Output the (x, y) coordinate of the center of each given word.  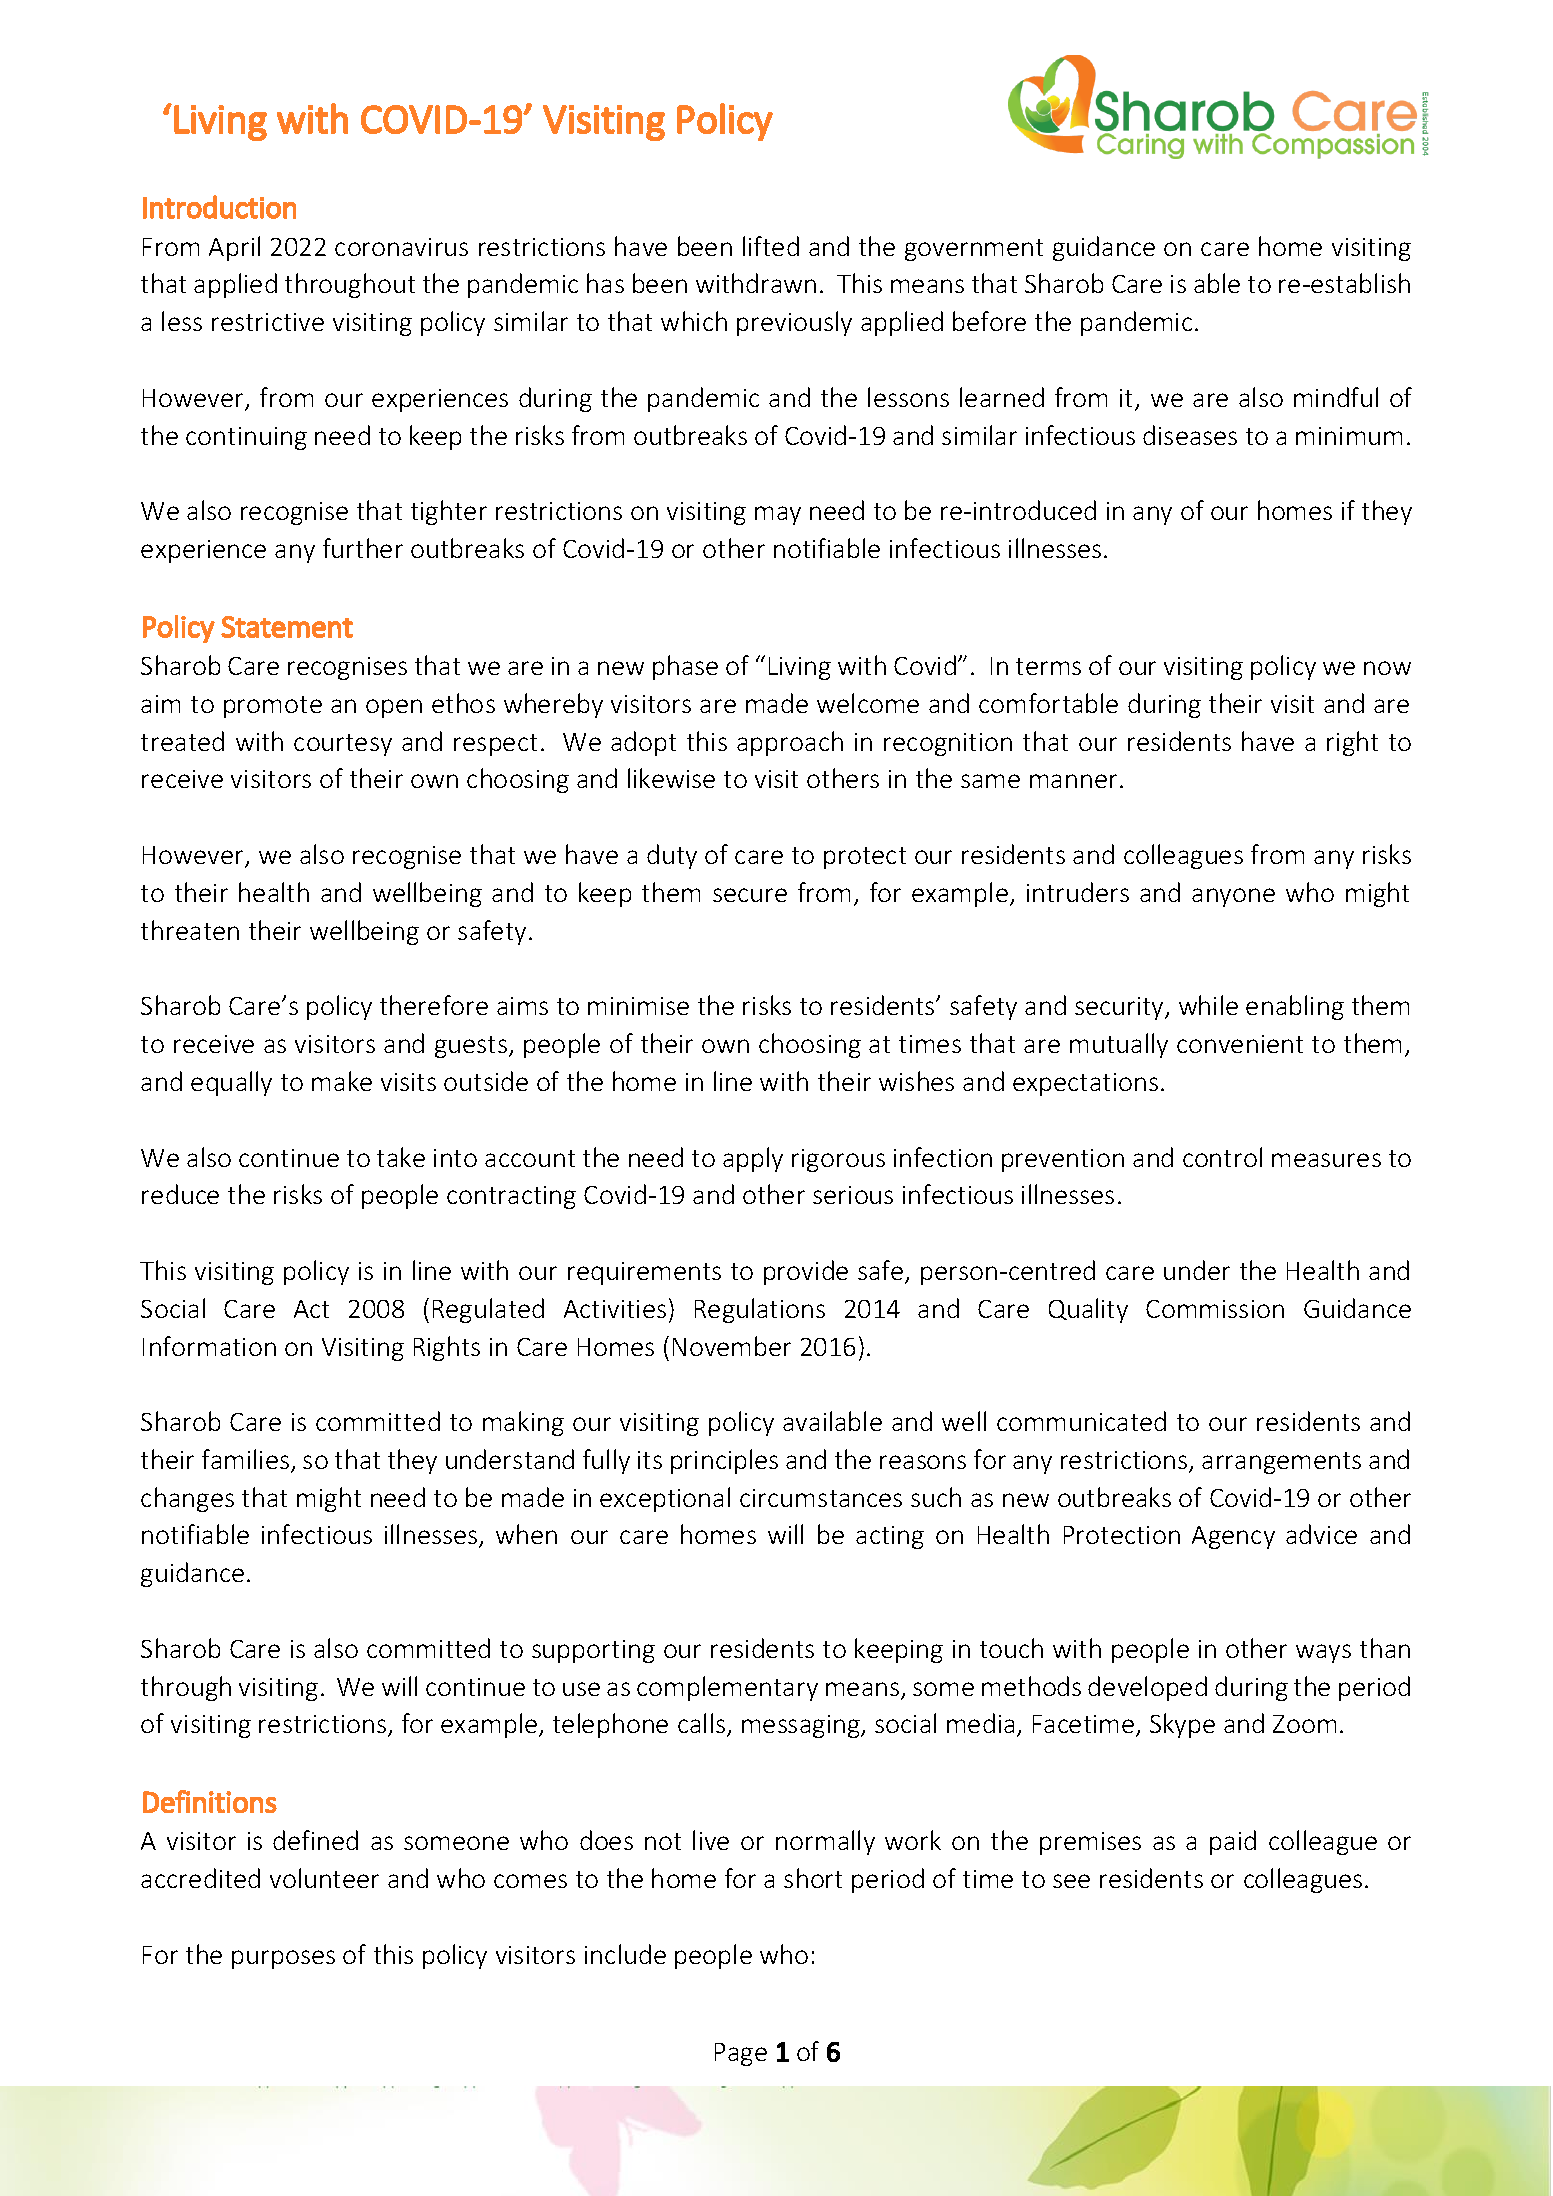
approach (790, 743)
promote (273, 707)
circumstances (821, 1498)
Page (741, 2054)
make (342, 1081)
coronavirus (401, 247)
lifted (771, 246)
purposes (283, 1959)
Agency (1233, 1537)
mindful (1336, 397)
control (1222, 1157)
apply (753, 1159)
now (1387, 668)
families (247, 1460)
